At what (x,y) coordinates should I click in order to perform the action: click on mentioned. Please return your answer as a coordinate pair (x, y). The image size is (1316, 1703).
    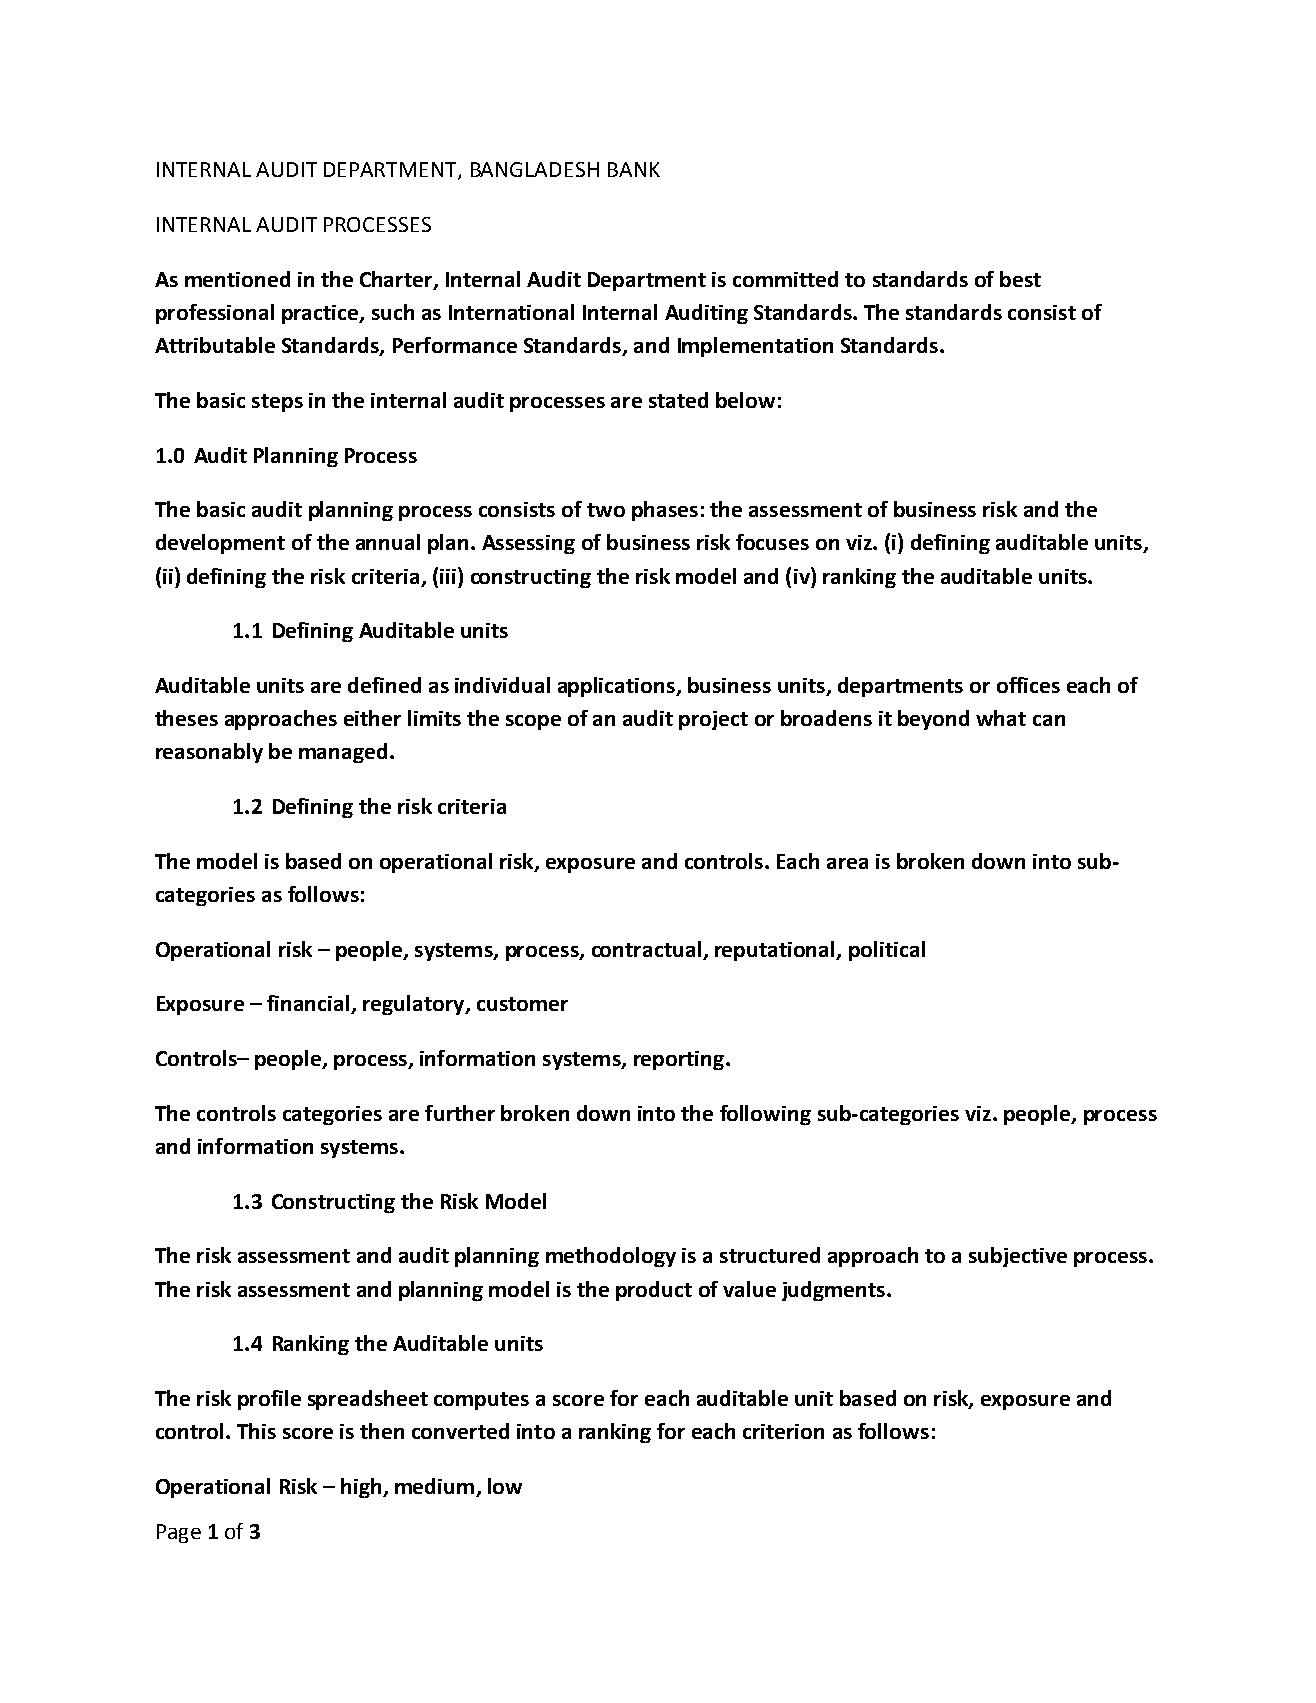
    Looking at the image, I should click on (237, 279).
